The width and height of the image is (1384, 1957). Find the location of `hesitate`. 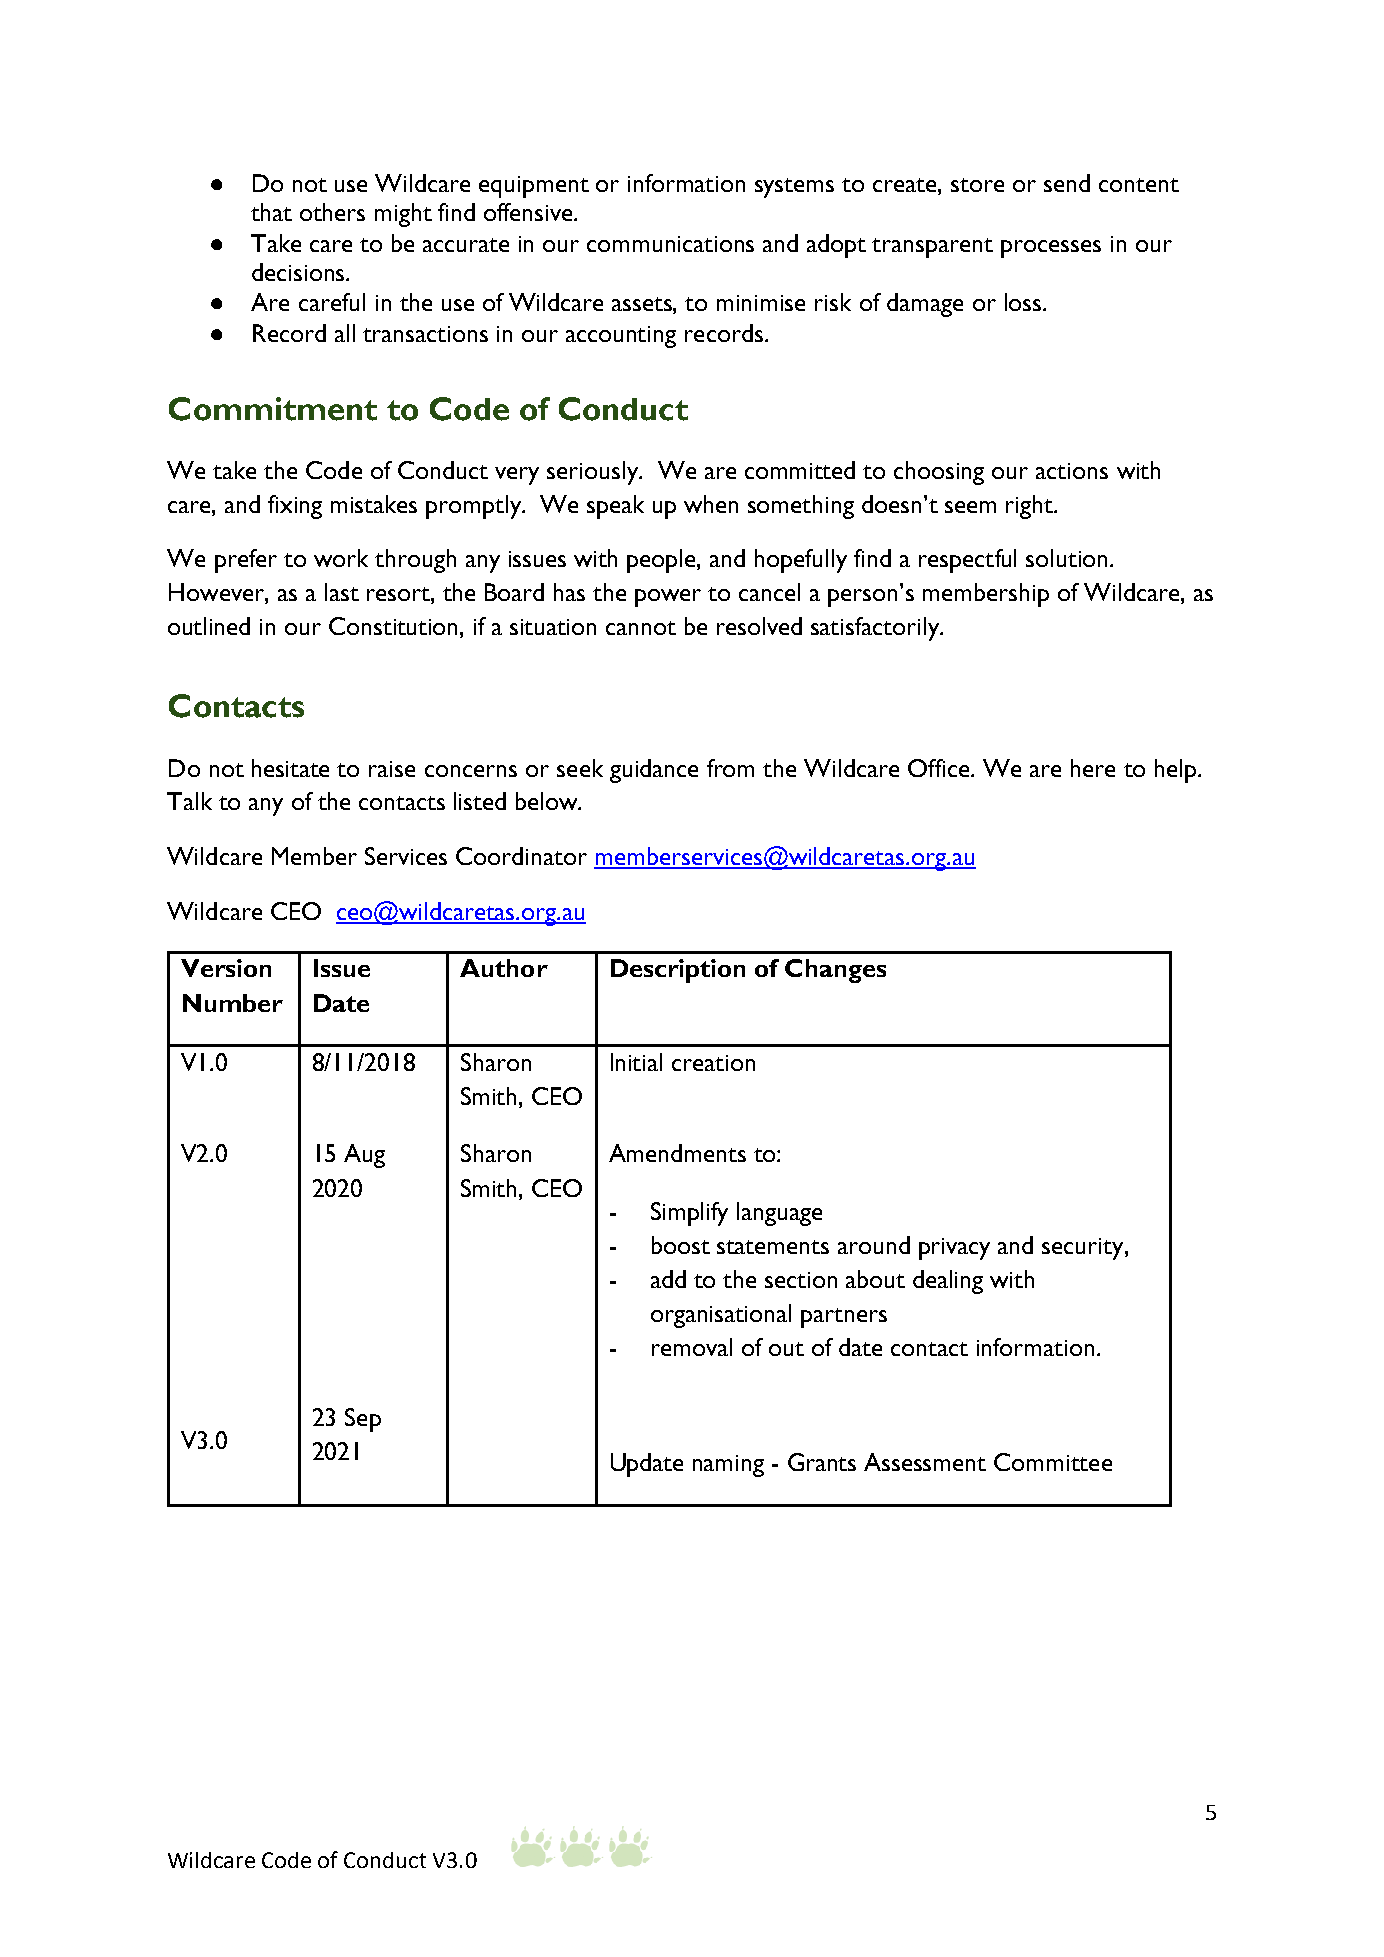

hesitate is located at coordinates (290, 768).
